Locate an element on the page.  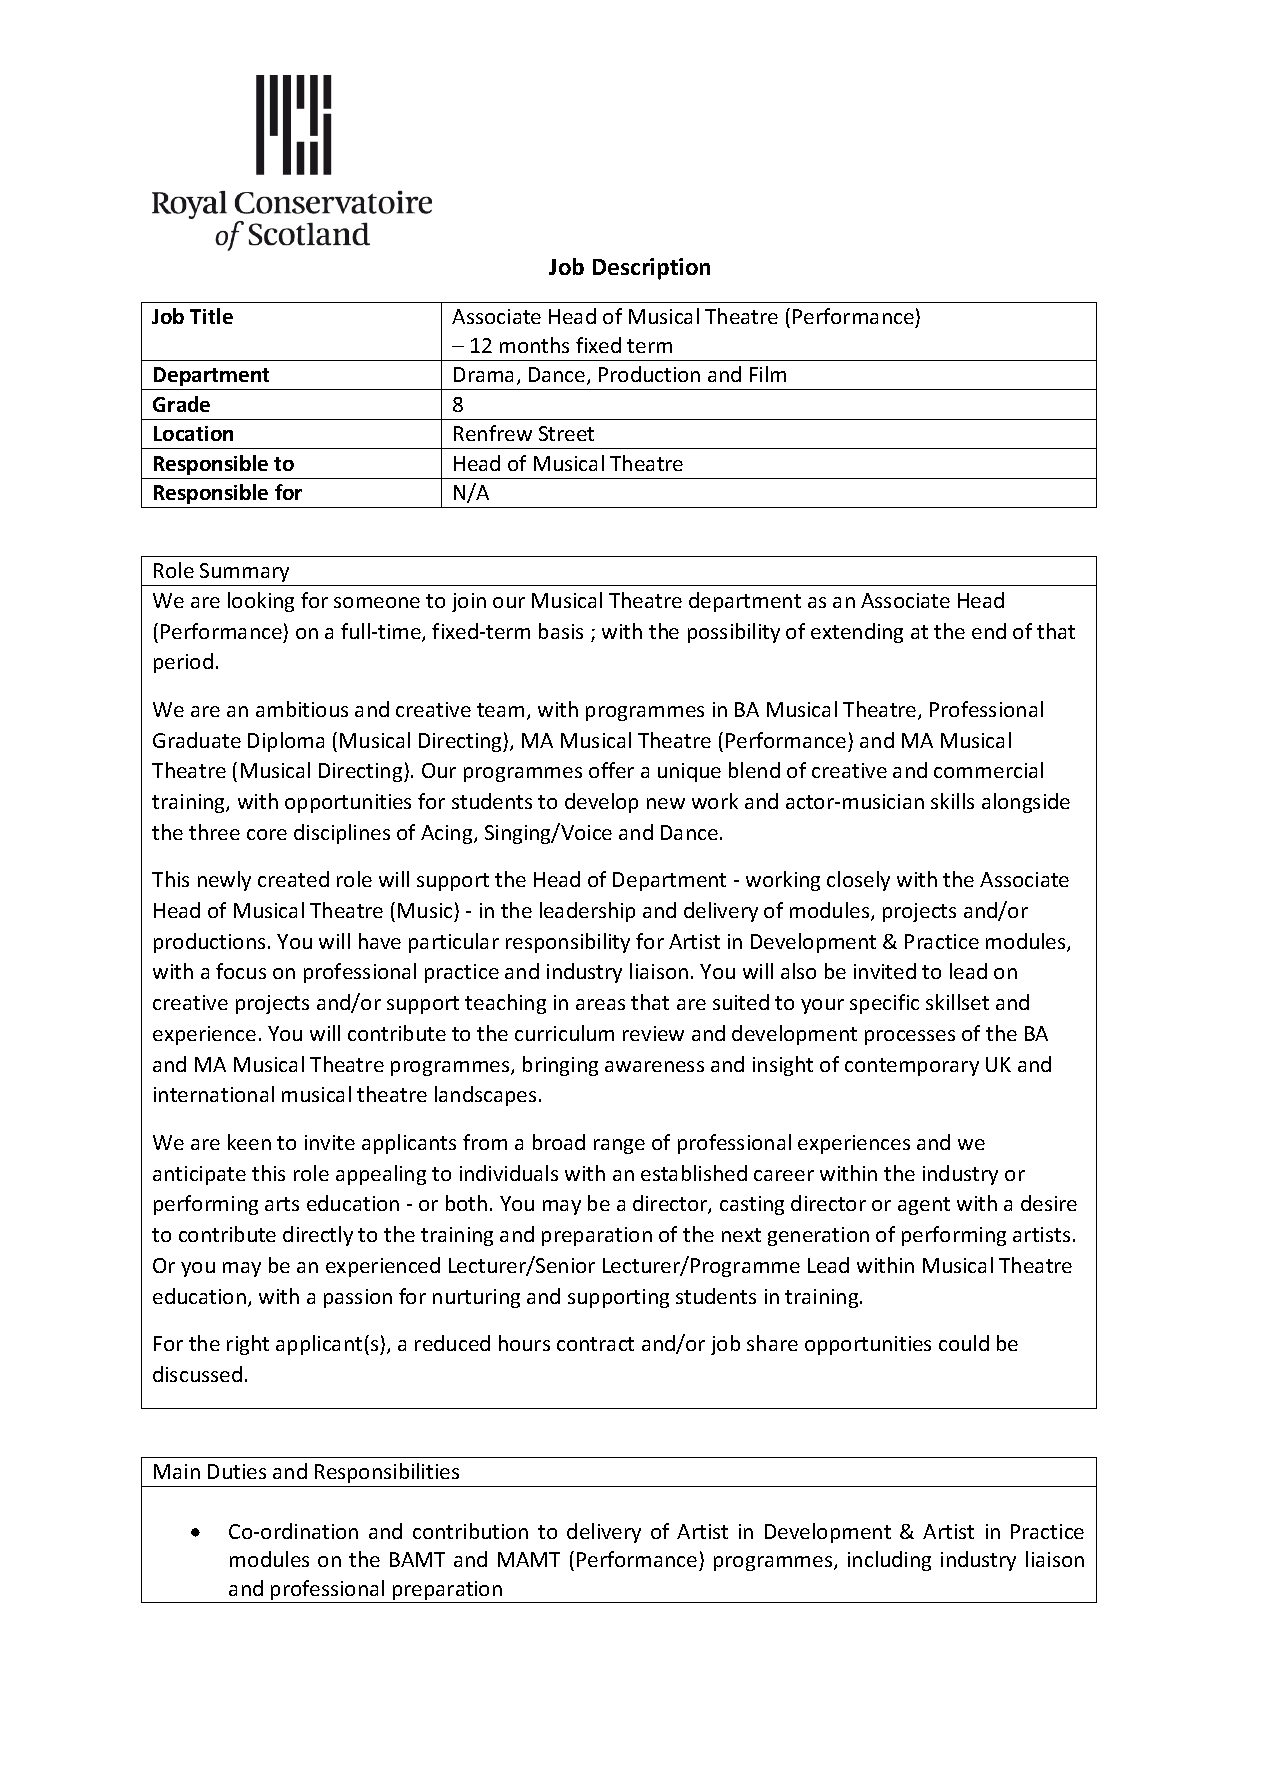
created is located at coordinates (293, 879).
